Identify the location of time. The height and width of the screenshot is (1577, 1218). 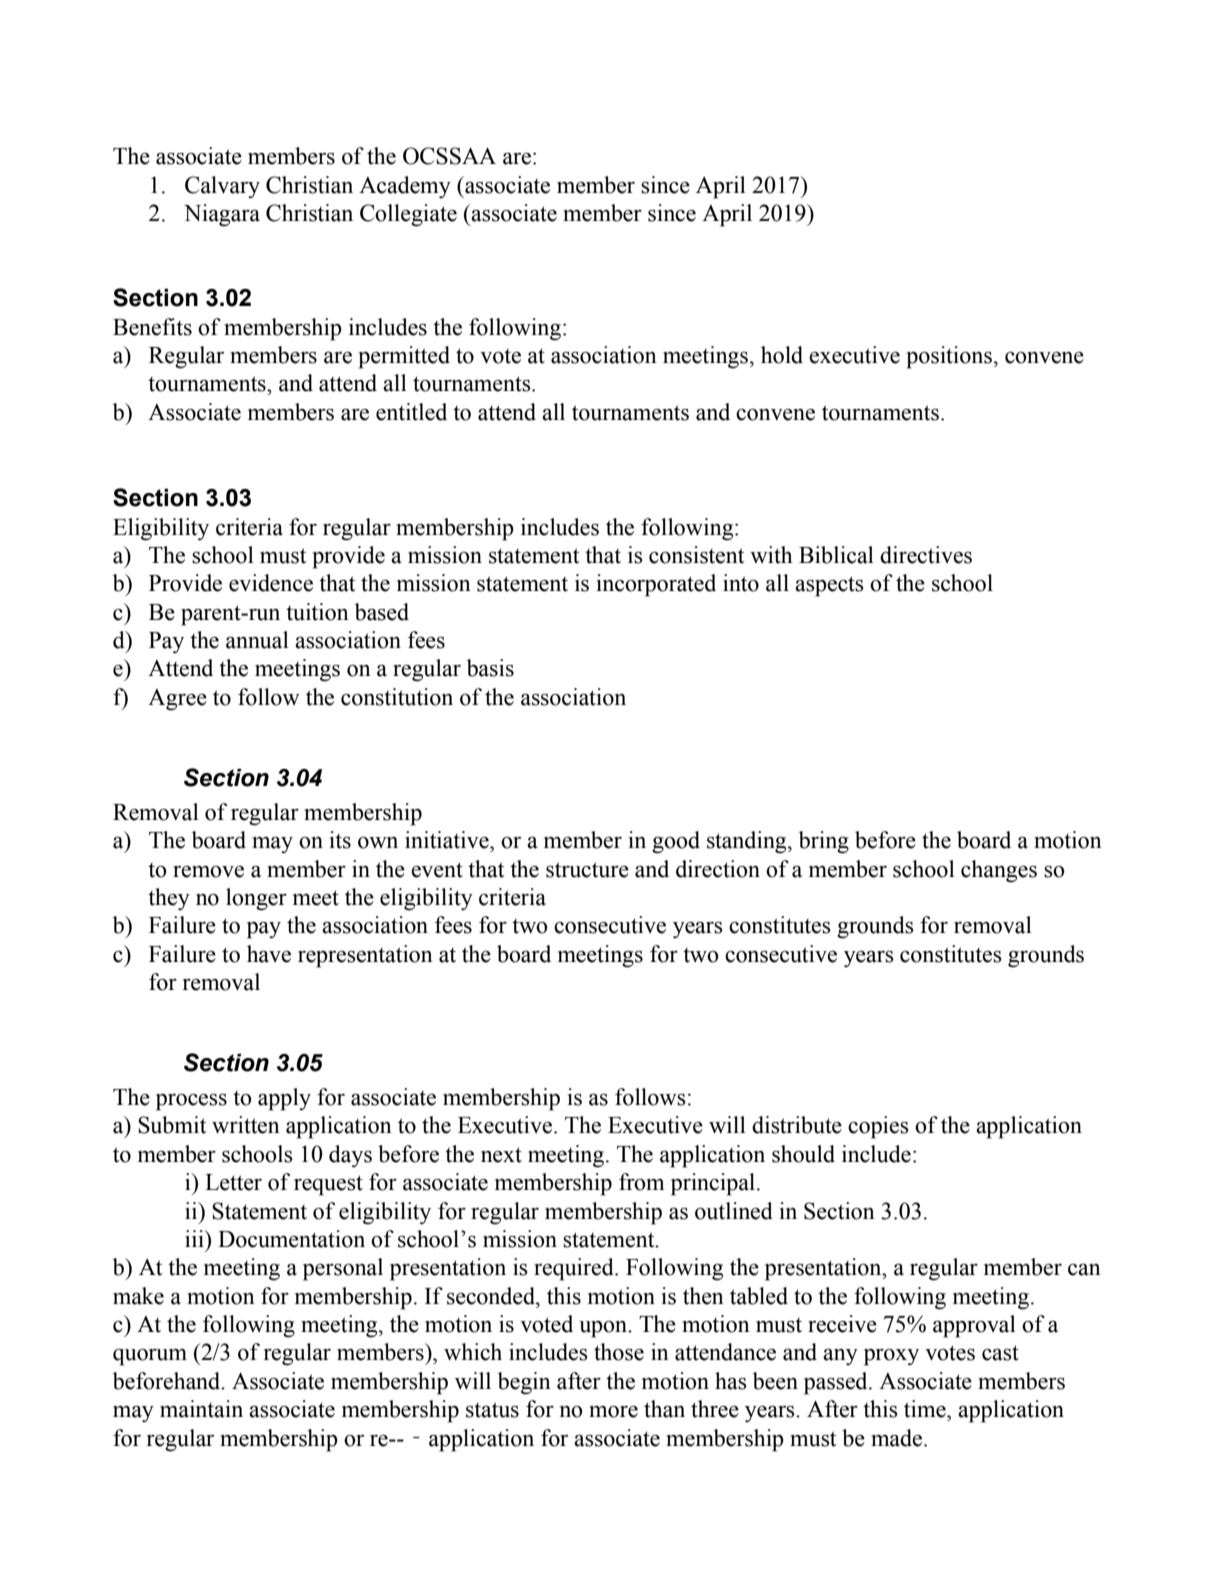
(926, 1409).
